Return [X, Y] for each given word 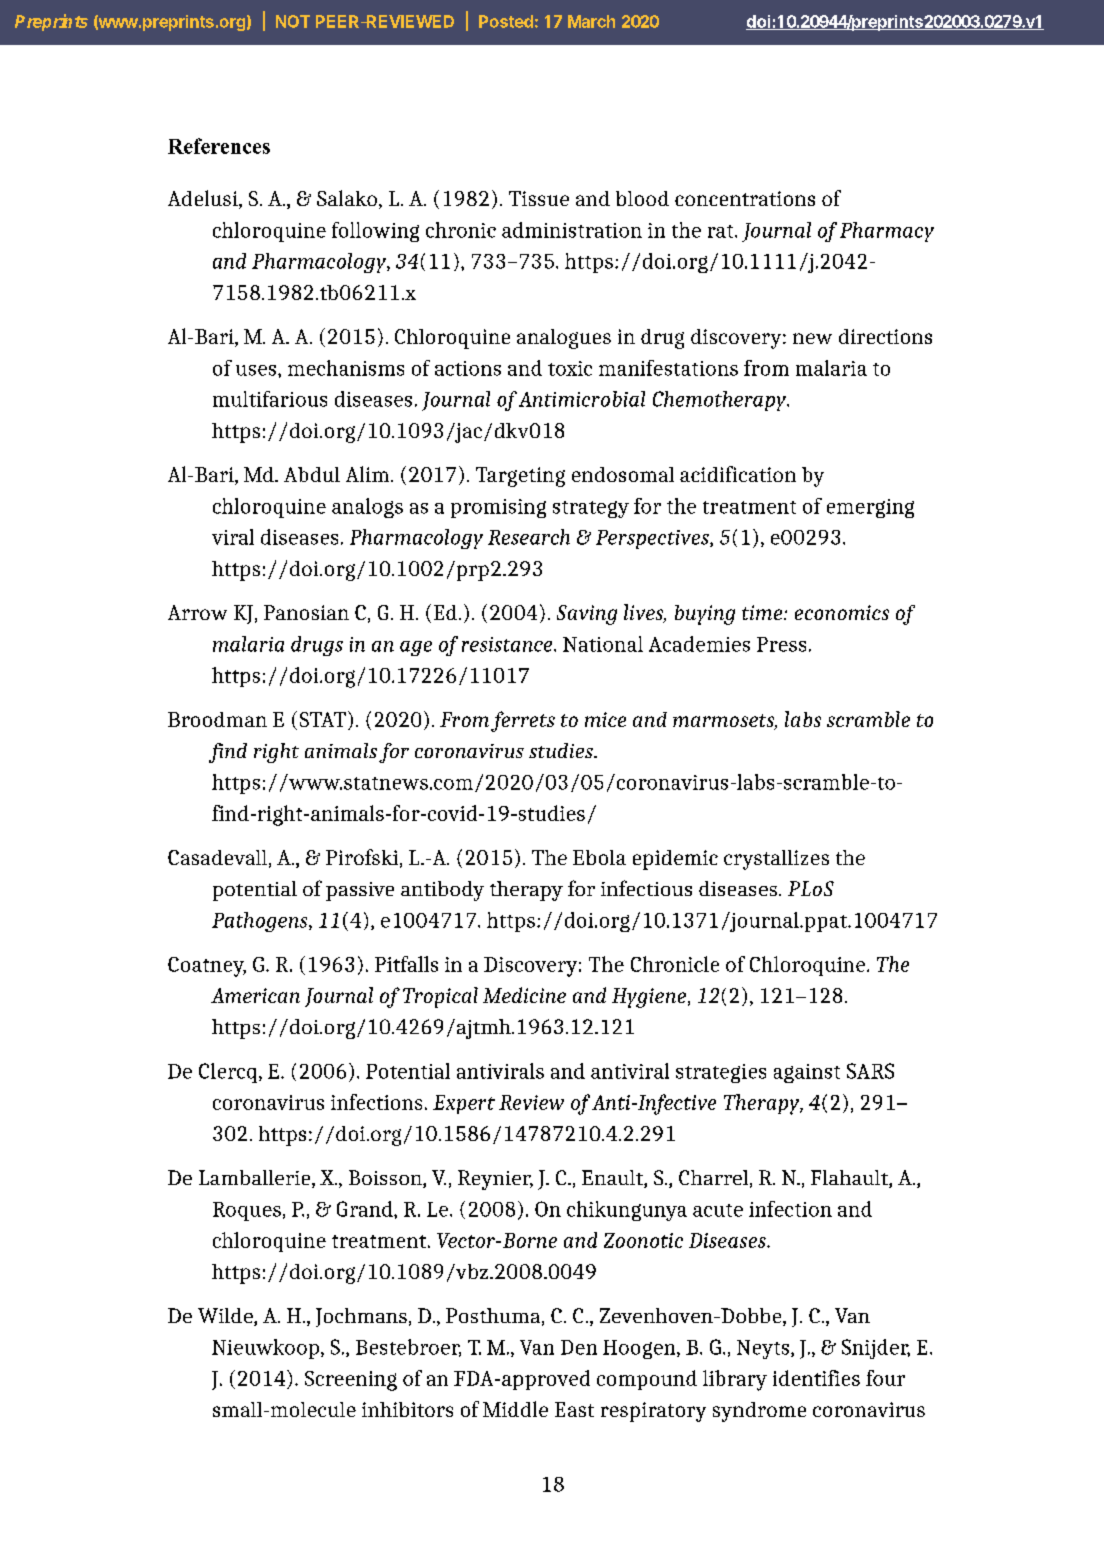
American [255, 995]
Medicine [524, 995]
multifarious [270, 399]
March [591, 21]
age [416, 648]
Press [781, 644]
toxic [570, 368]
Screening [351, 1381]
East [574, 1409]
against [807, 1073]
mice [605, 719]
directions [885, 336]
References [219, 146]
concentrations [745, 198]
